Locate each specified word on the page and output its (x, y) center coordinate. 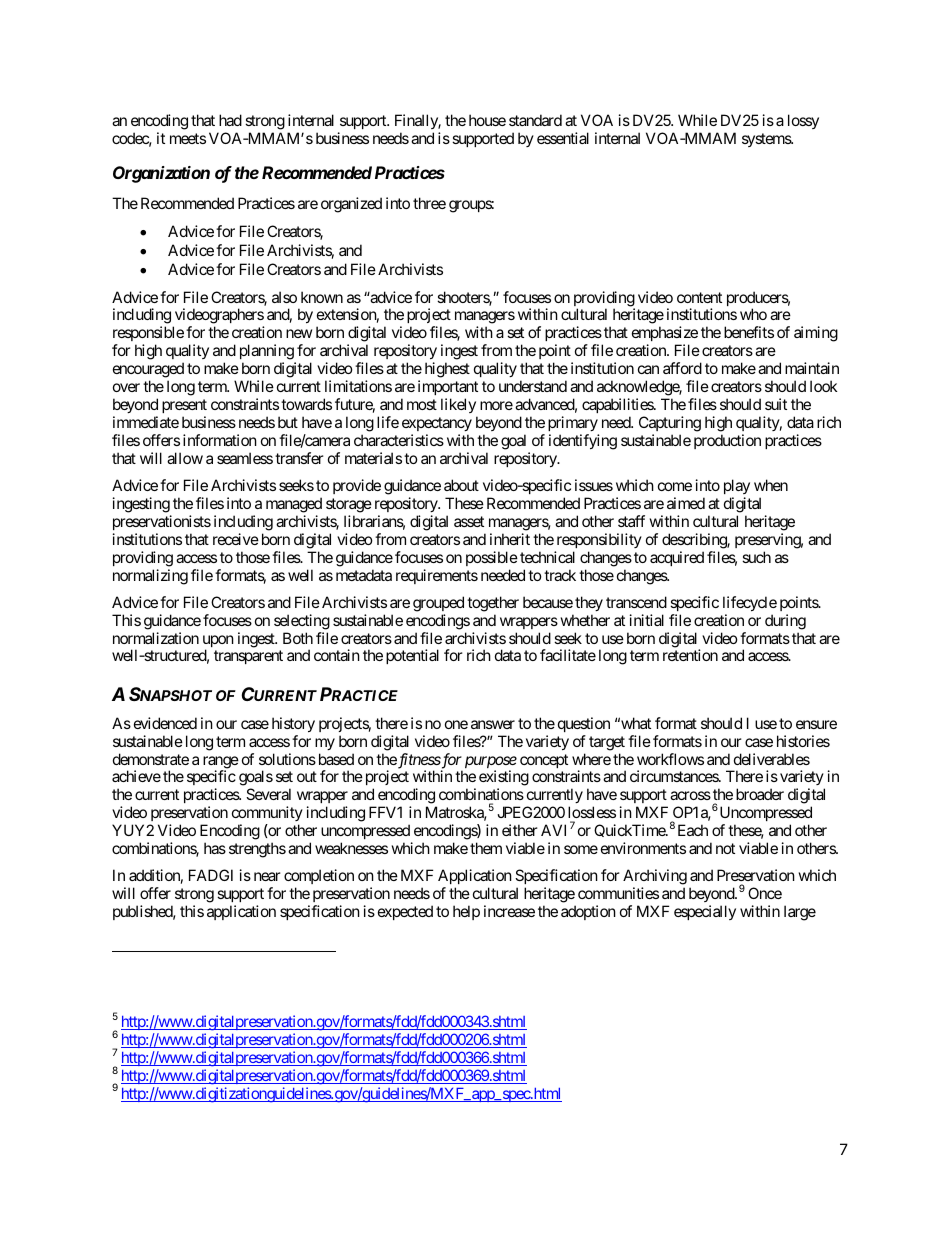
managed (294, 505)
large (800, 913)
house (487, 120)
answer (493, 724)
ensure (816, 724)
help (466, 912)
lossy (803, 121)
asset (469, 521)
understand (533, 386)
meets (188, 138)
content (699, 297)
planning (267, 353)
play (737, 486)
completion (319, 878)
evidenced (165, 723)
